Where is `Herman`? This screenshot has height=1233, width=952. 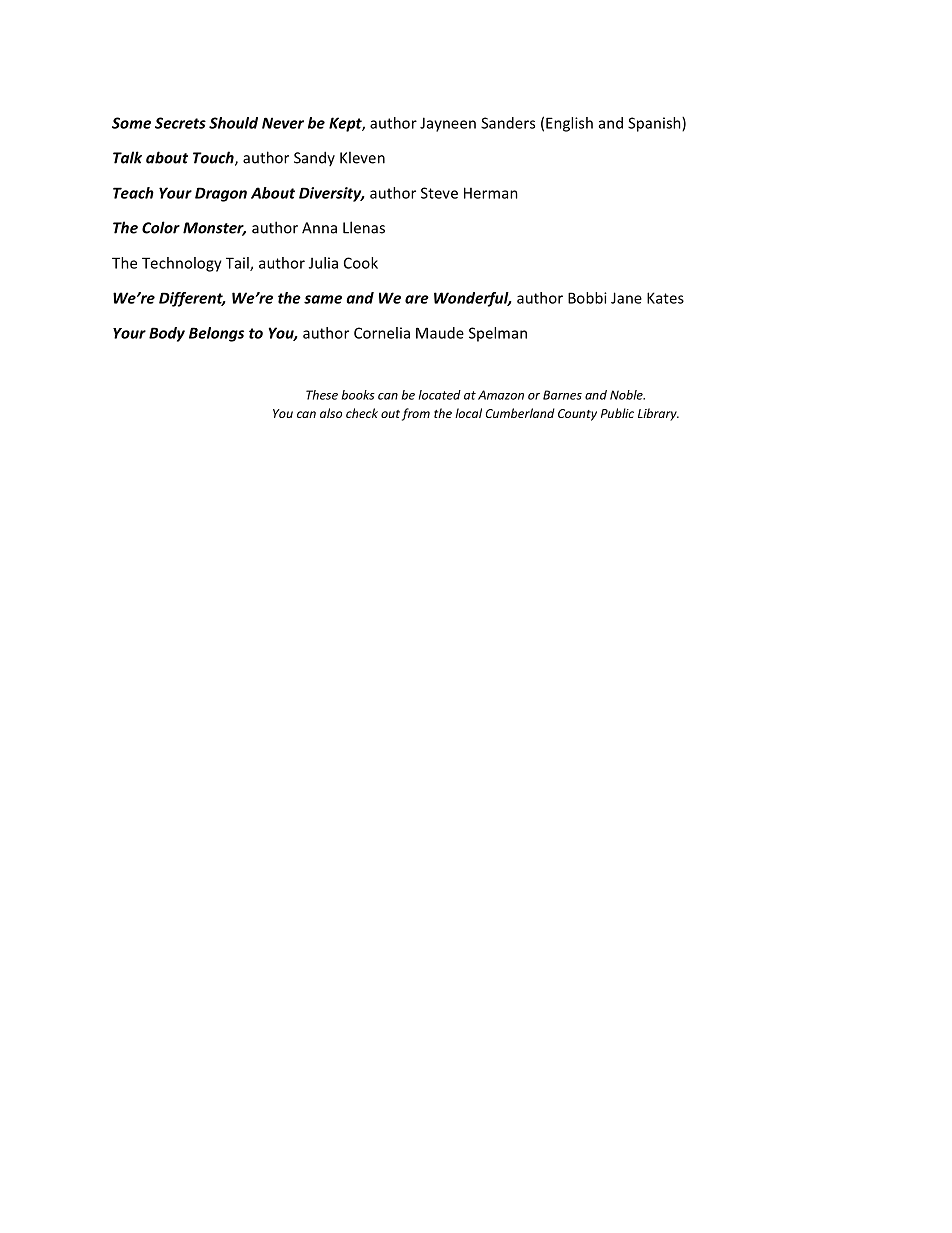 Herman is located at coordinates (491, 193).
